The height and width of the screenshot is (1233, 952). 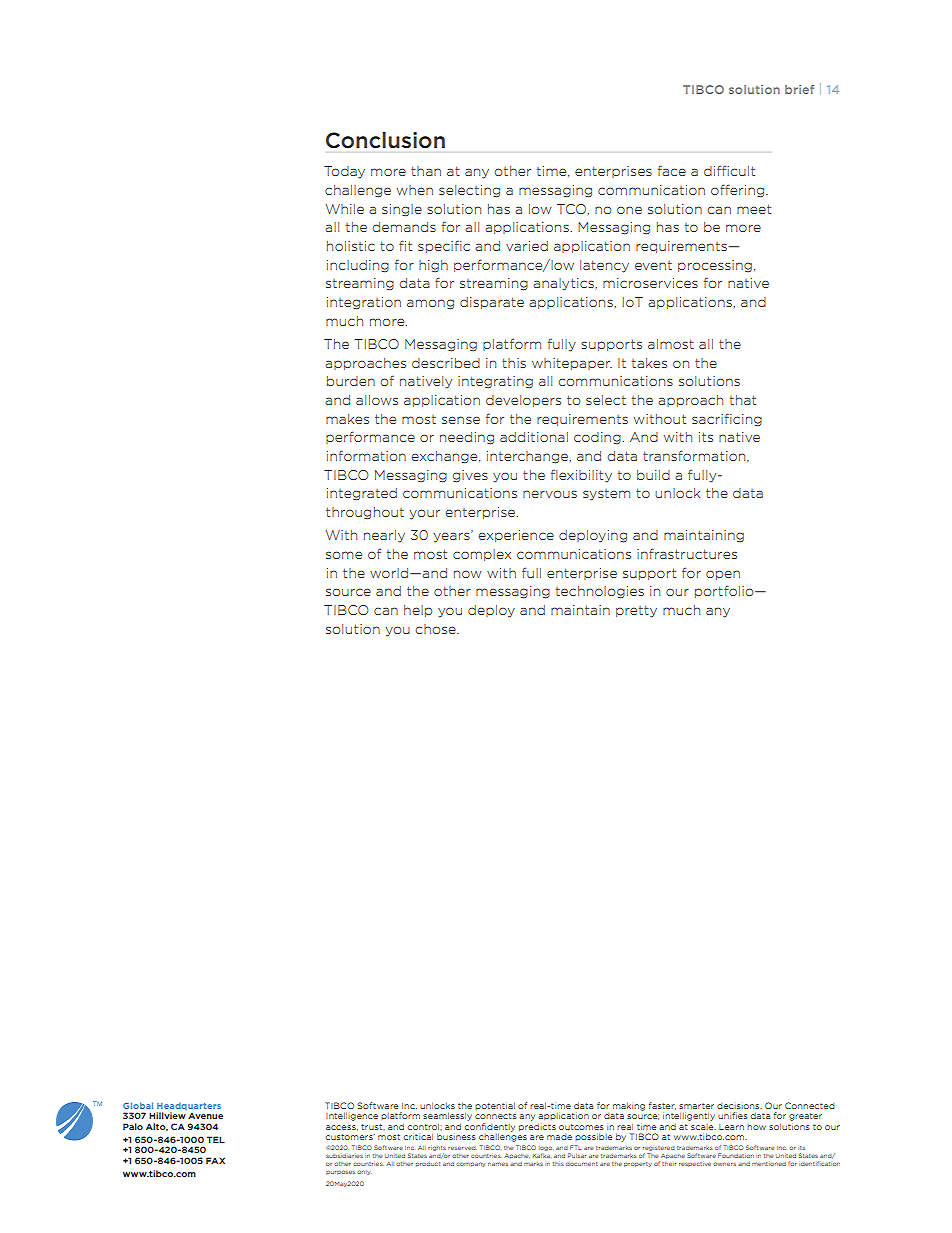 What do you see at coordinates (495, 1106) in the screenshot?
I see `potential` at bounding box center [495, 1106].
